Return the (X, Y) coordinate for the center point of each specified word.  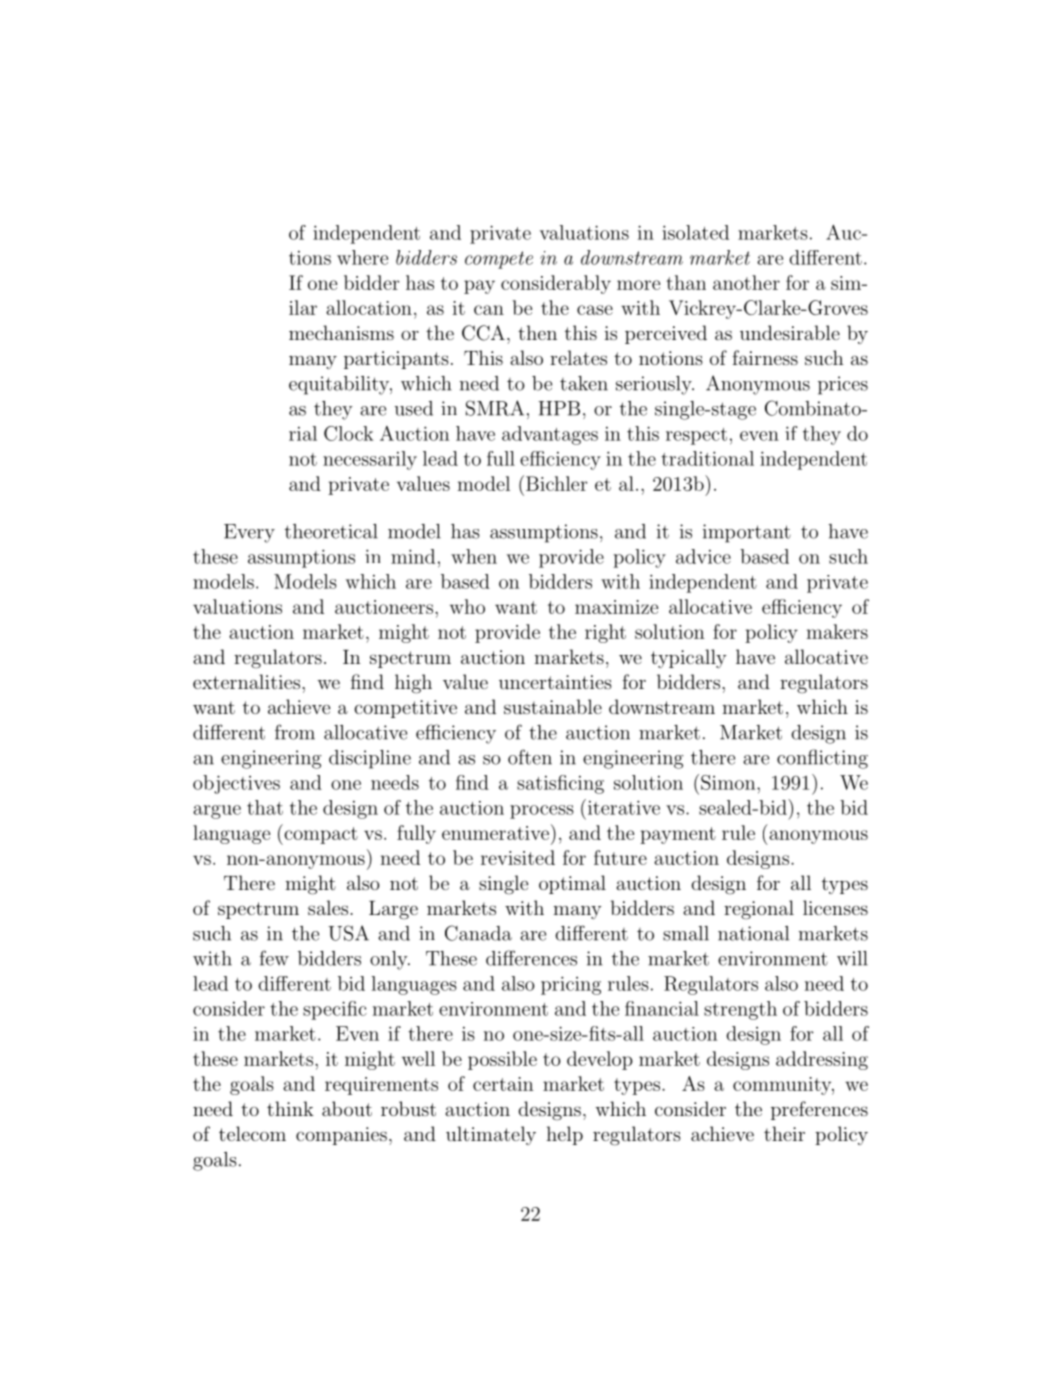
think (290, 1108)
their (784, 1133)
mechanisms (341, 332)
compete (499, 260)
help (564, 1135)
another (746, 282)
